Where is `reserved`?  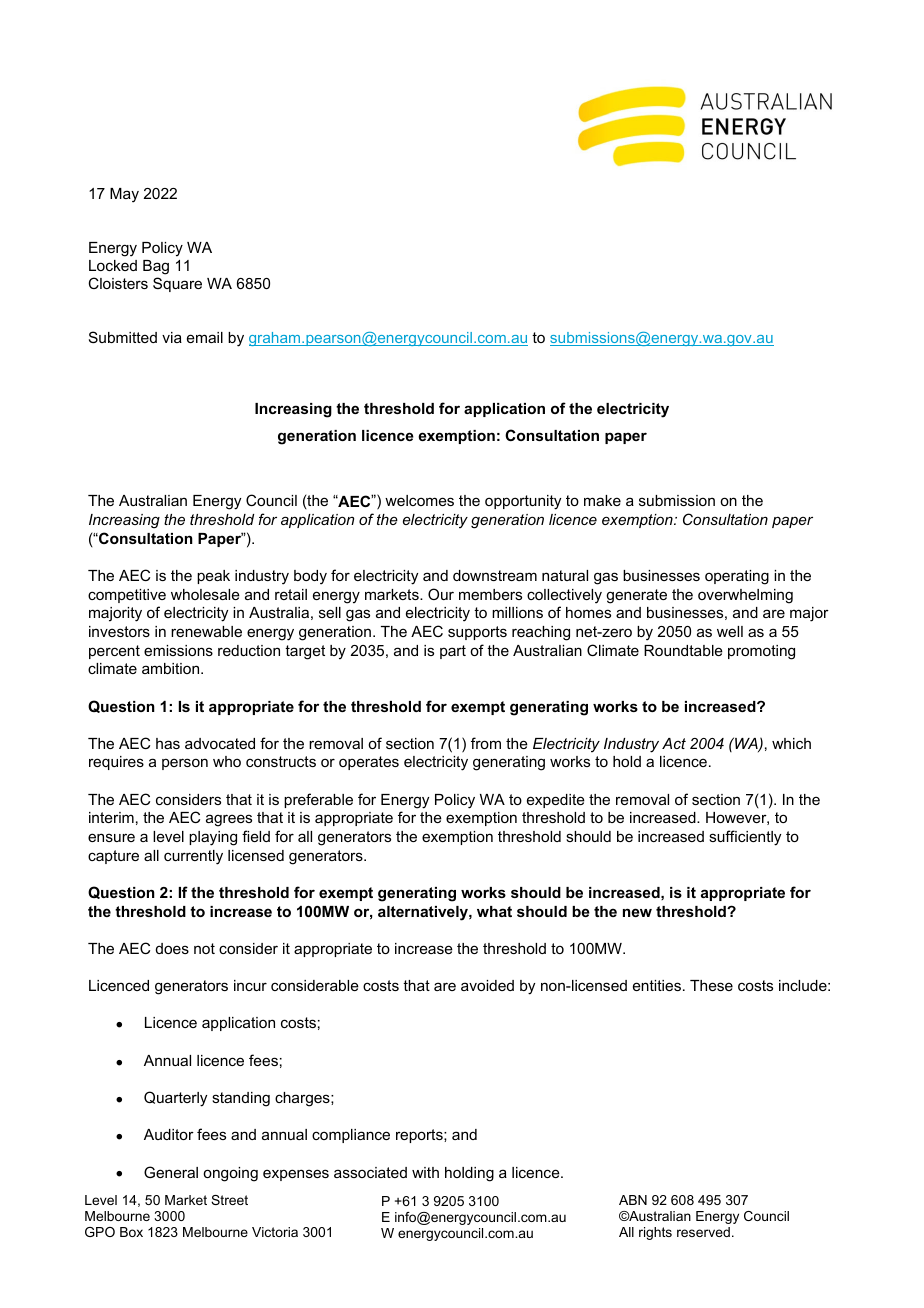
reserved is located at coordinates (703, 1232).
